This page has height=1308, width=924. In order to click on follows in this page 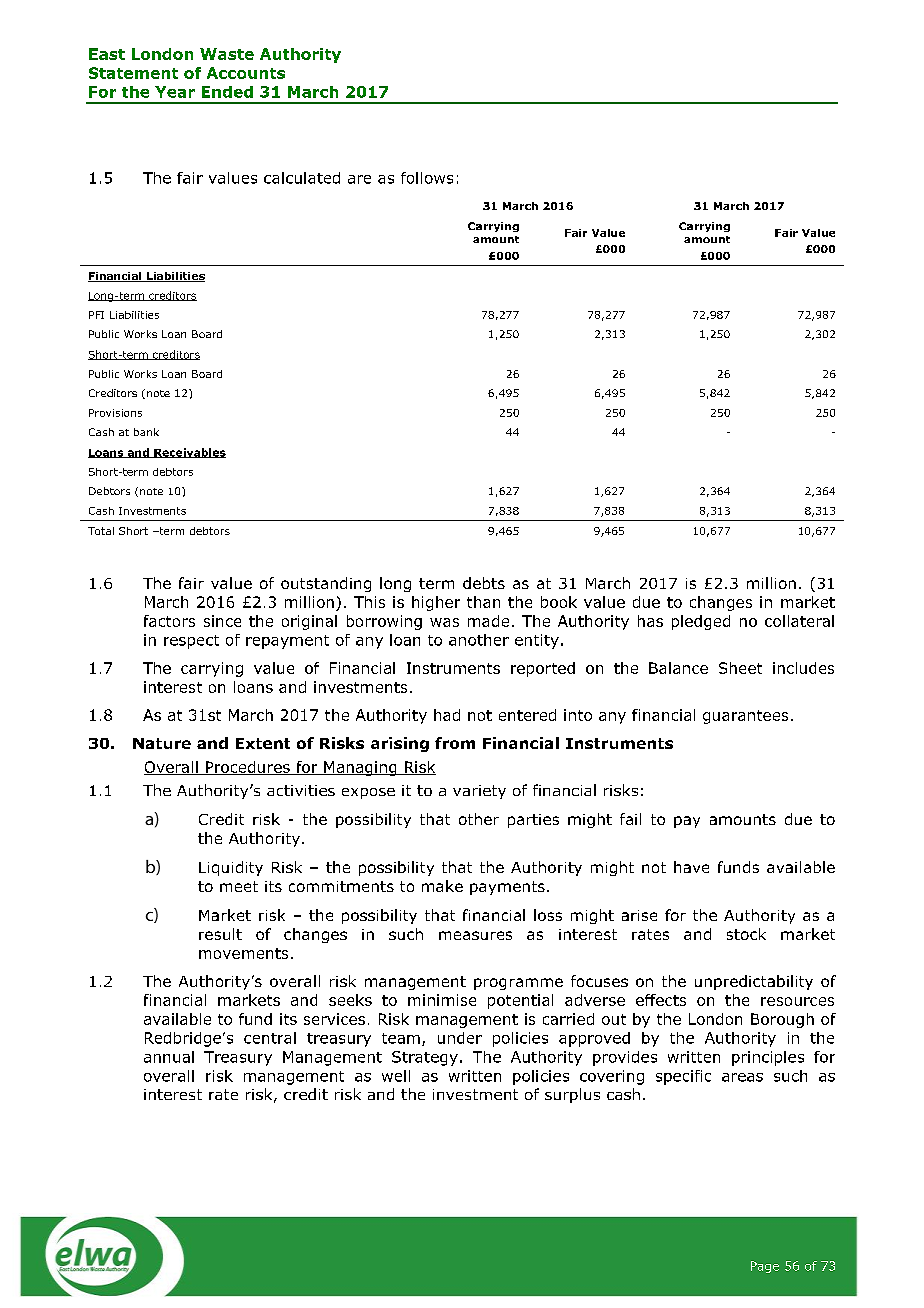, I will do `click(427, 178)`.
